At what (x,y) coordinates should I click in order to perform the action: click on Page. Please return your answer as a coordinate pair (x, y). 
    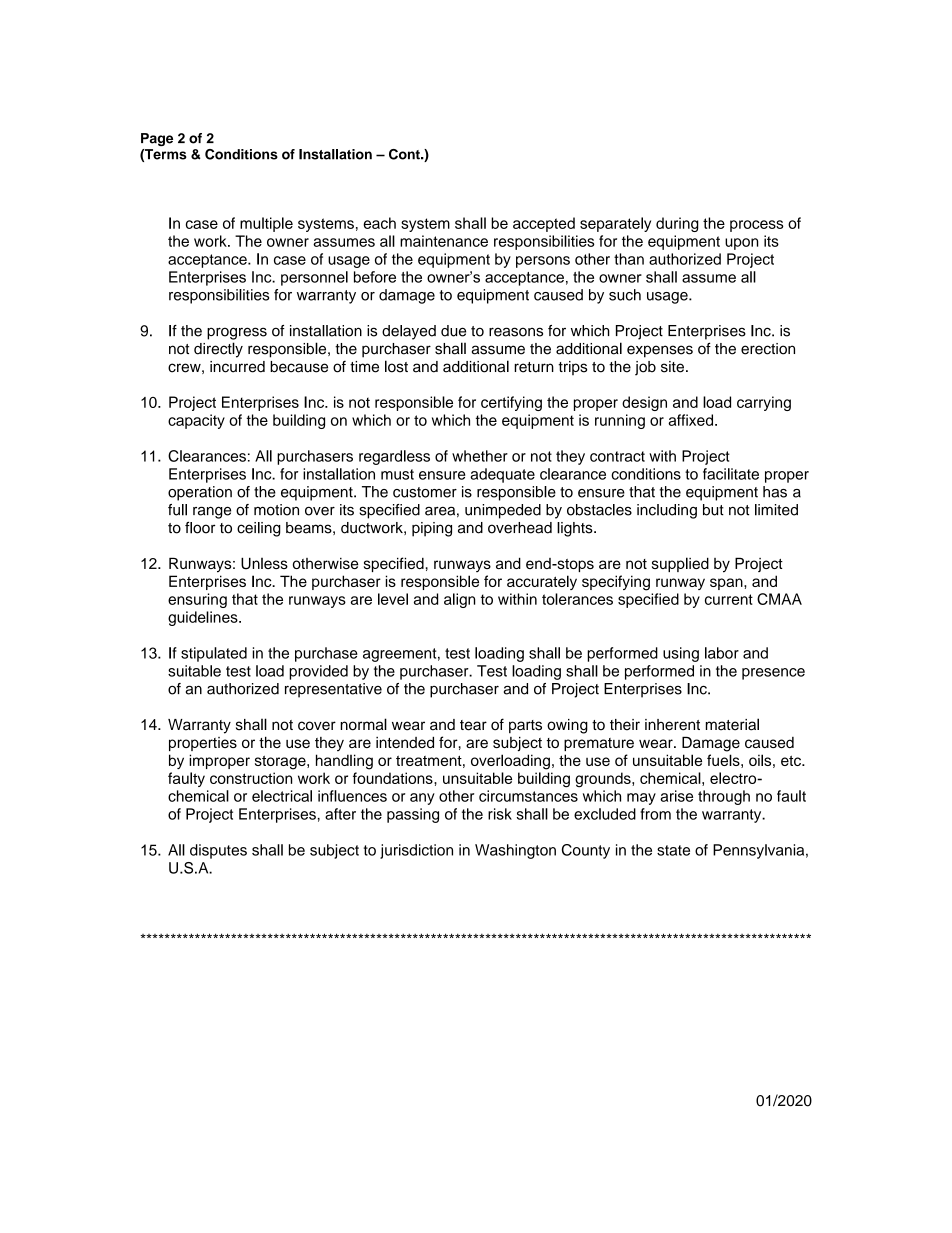
    Looking at the image, I should click on (157, 139).
